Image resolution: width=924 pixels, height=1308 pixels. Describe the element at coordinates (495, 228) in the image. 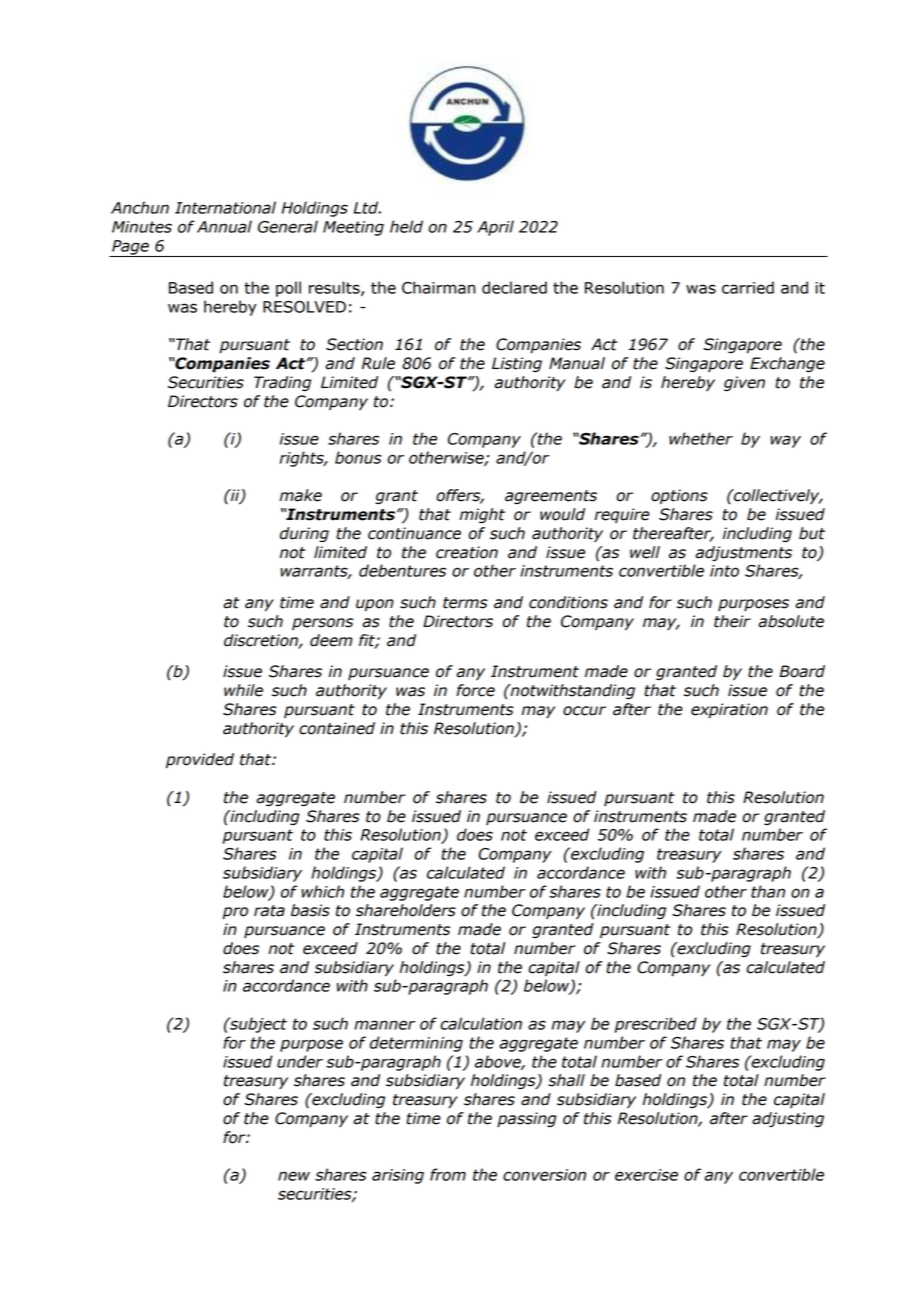

I see `April` at that location.
